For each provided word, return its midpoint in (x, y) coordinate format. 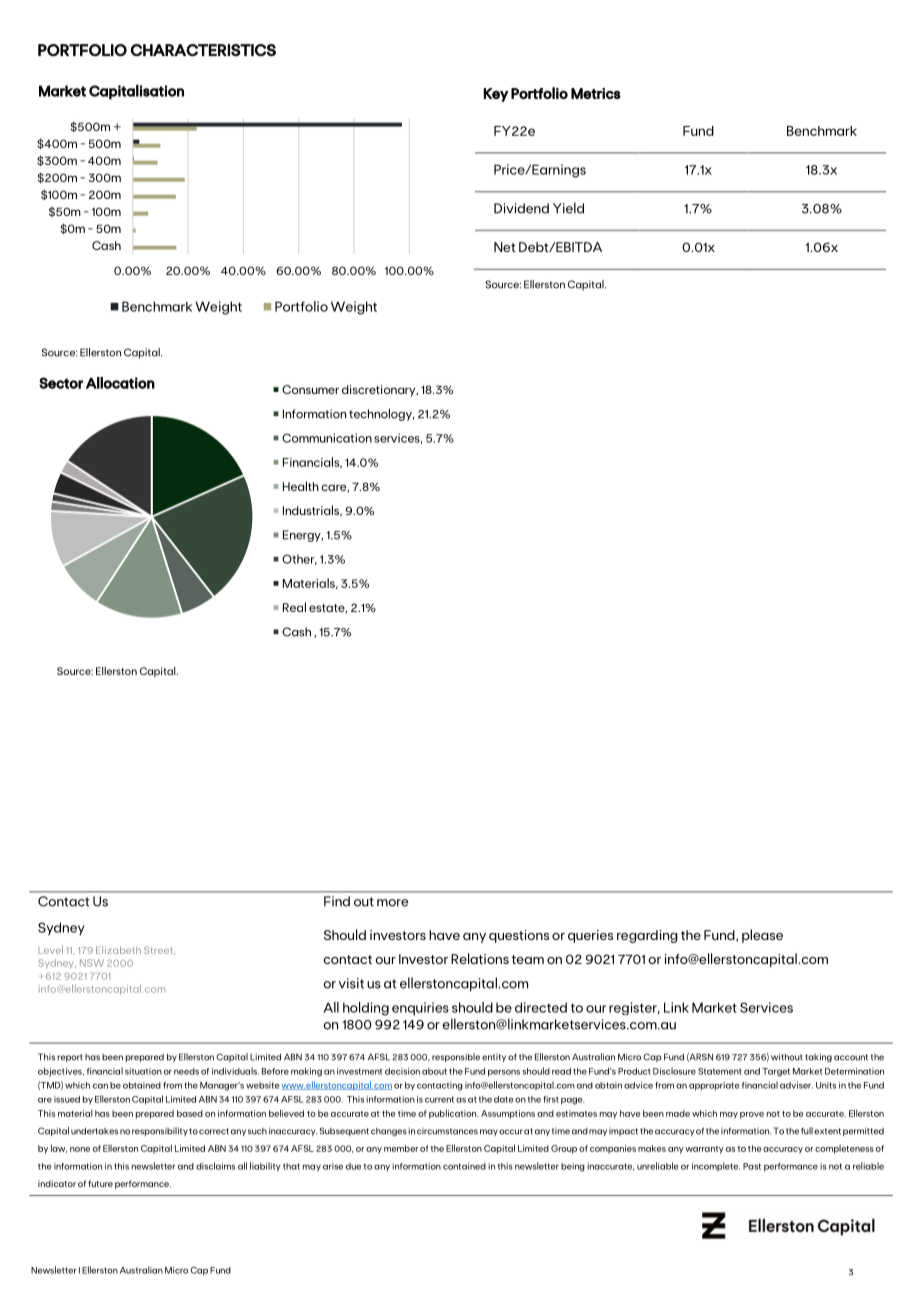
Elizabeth (118, 950)
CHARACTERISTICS (203, 50)
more (393, 903)
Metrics (596, 93)
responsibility (160, 1131)
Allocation (120, 383)
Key (495, 95)
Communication (327, 438)
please (762, 936)
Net (505, 247)
